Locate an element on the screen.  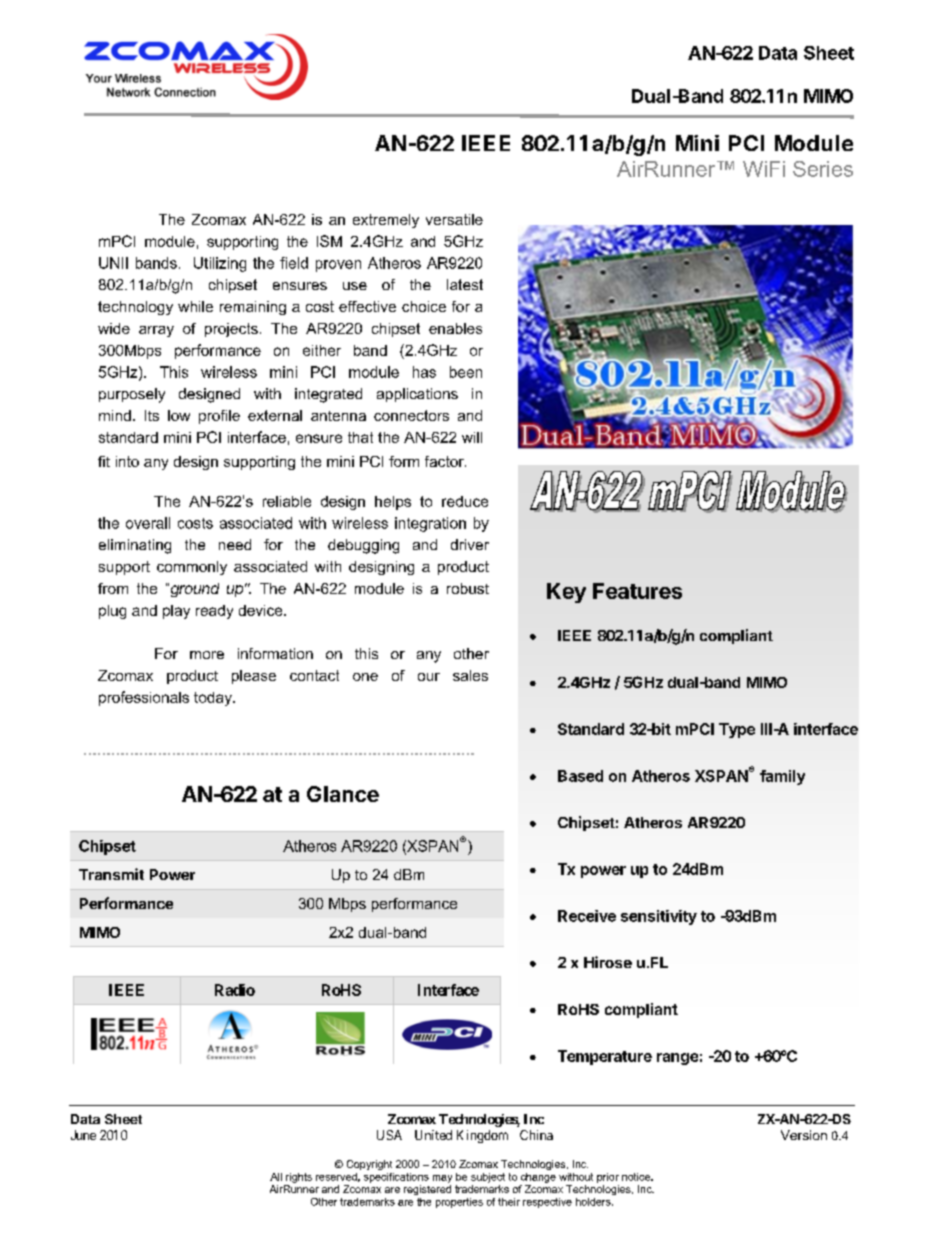
low is located at coordinates (179, 415).
